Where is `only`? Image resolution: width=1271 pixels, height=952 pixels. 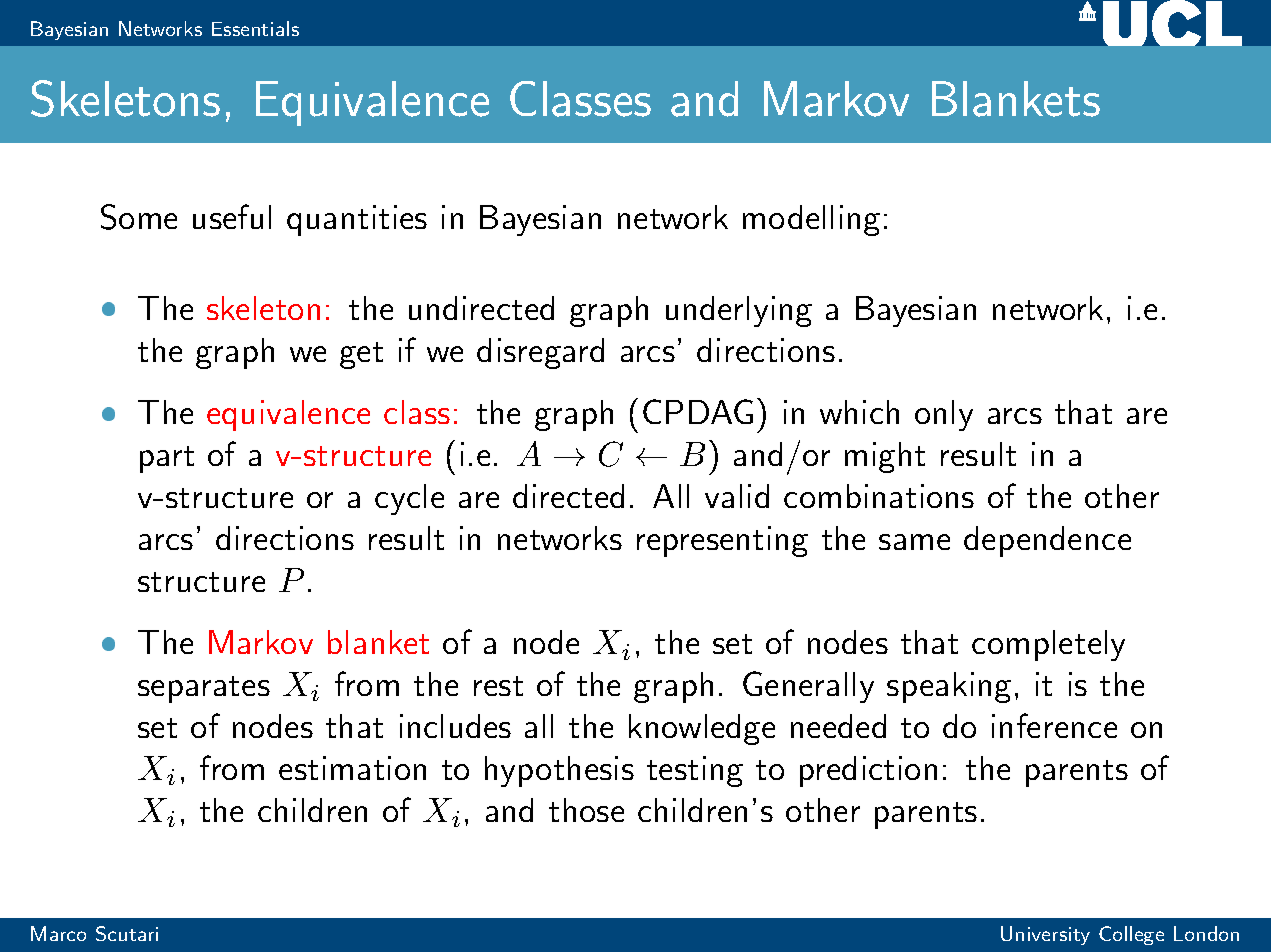
only is located at coordinates (944, 415).
